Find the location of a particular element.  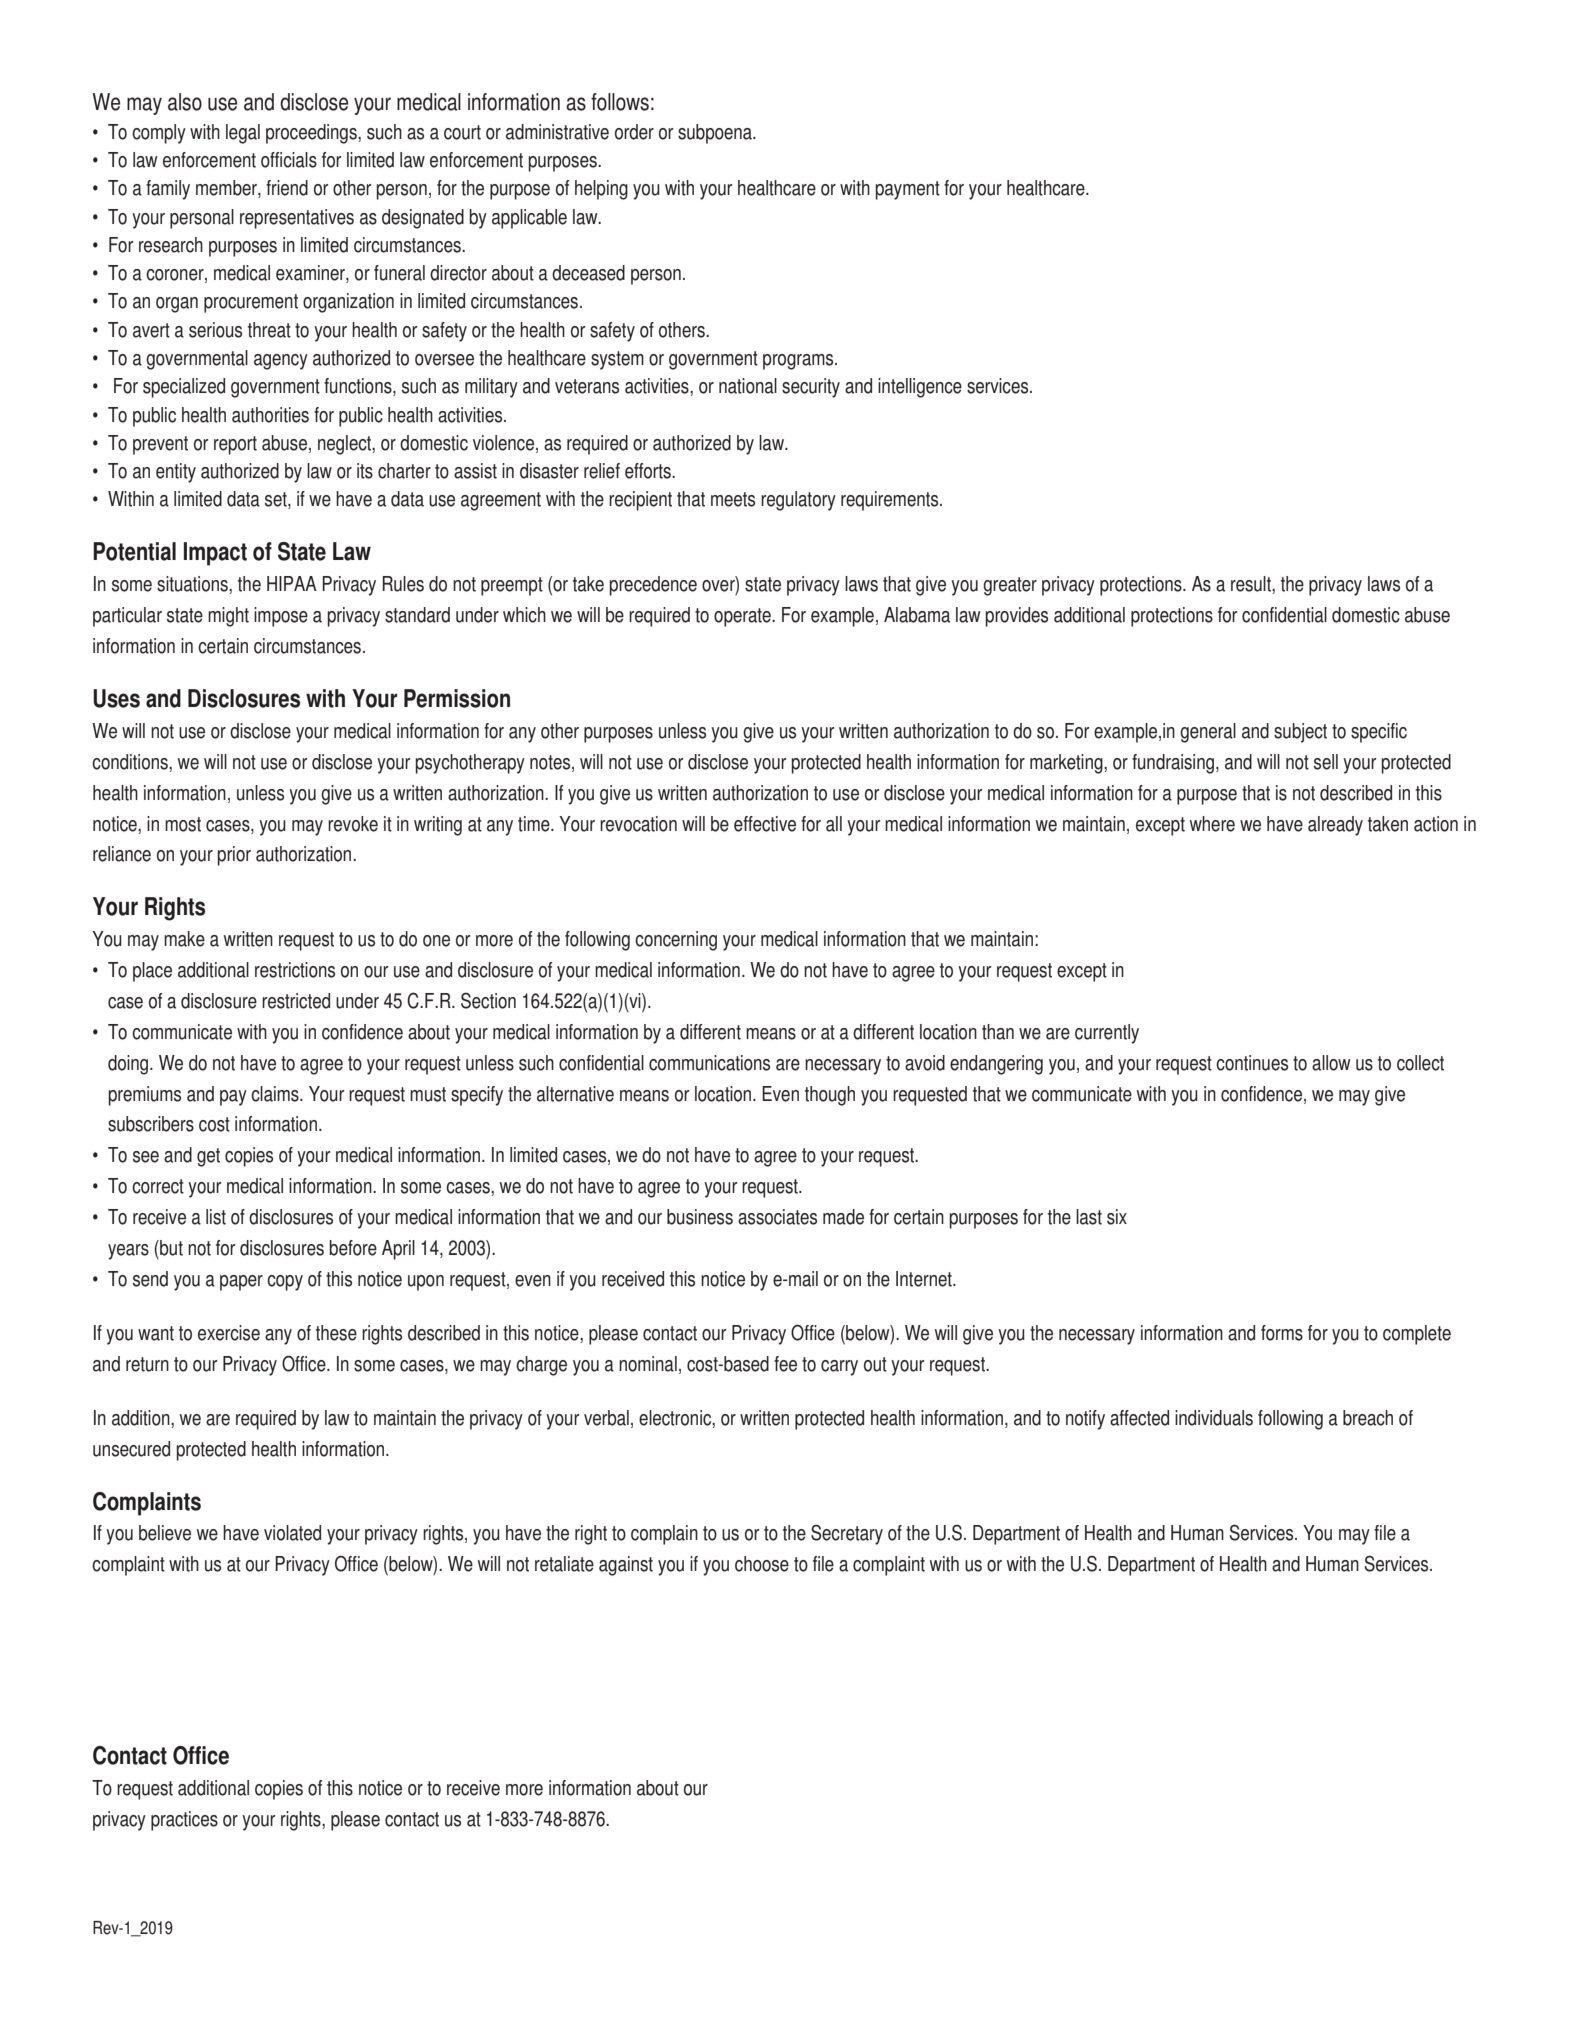

officials is located at coordinates (289, 160).
